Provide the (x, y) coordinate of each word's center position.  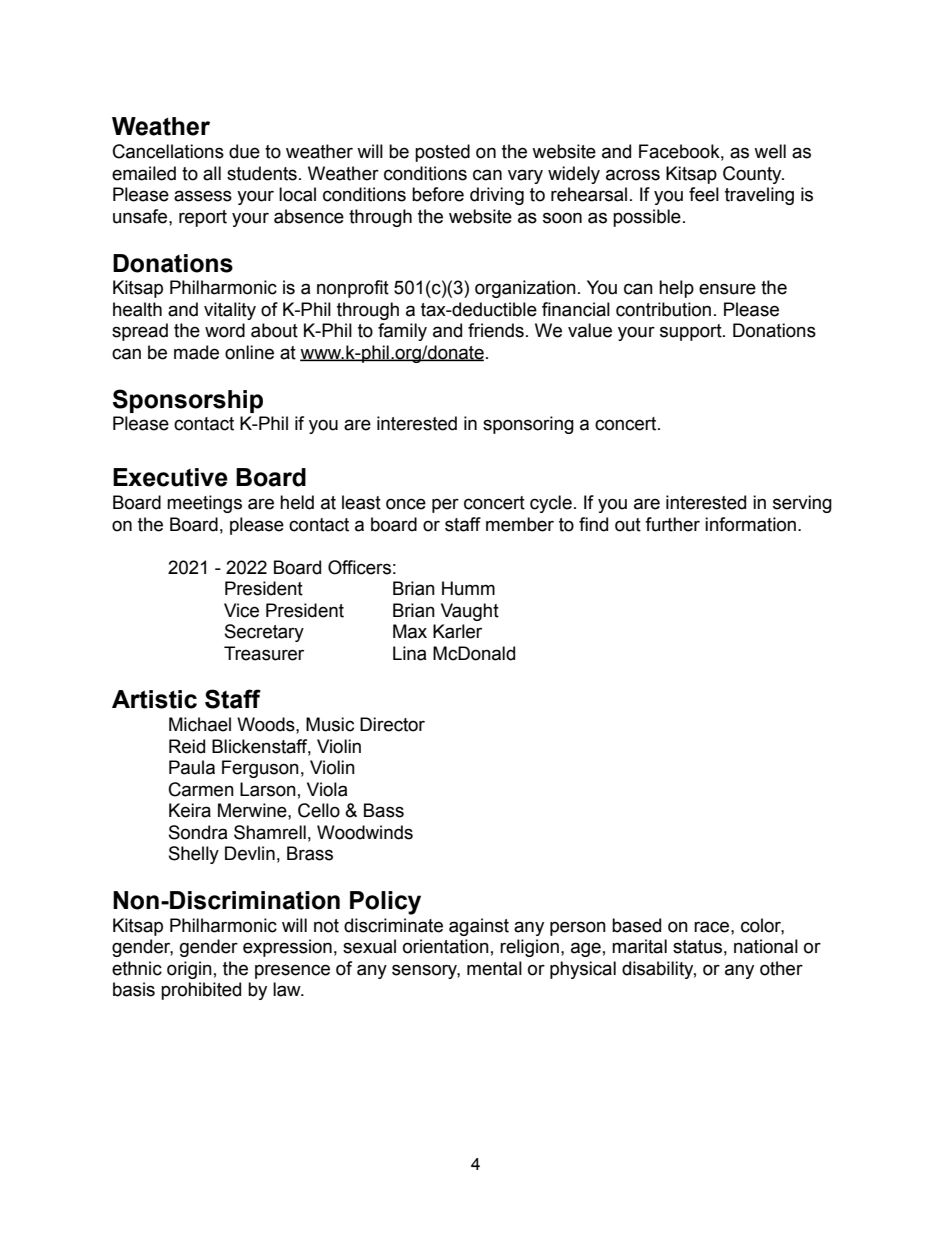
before (438, 194)
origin (189, 970)
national (766, 946)
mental (494, 968)
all (212, 173)
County (753, 175)
